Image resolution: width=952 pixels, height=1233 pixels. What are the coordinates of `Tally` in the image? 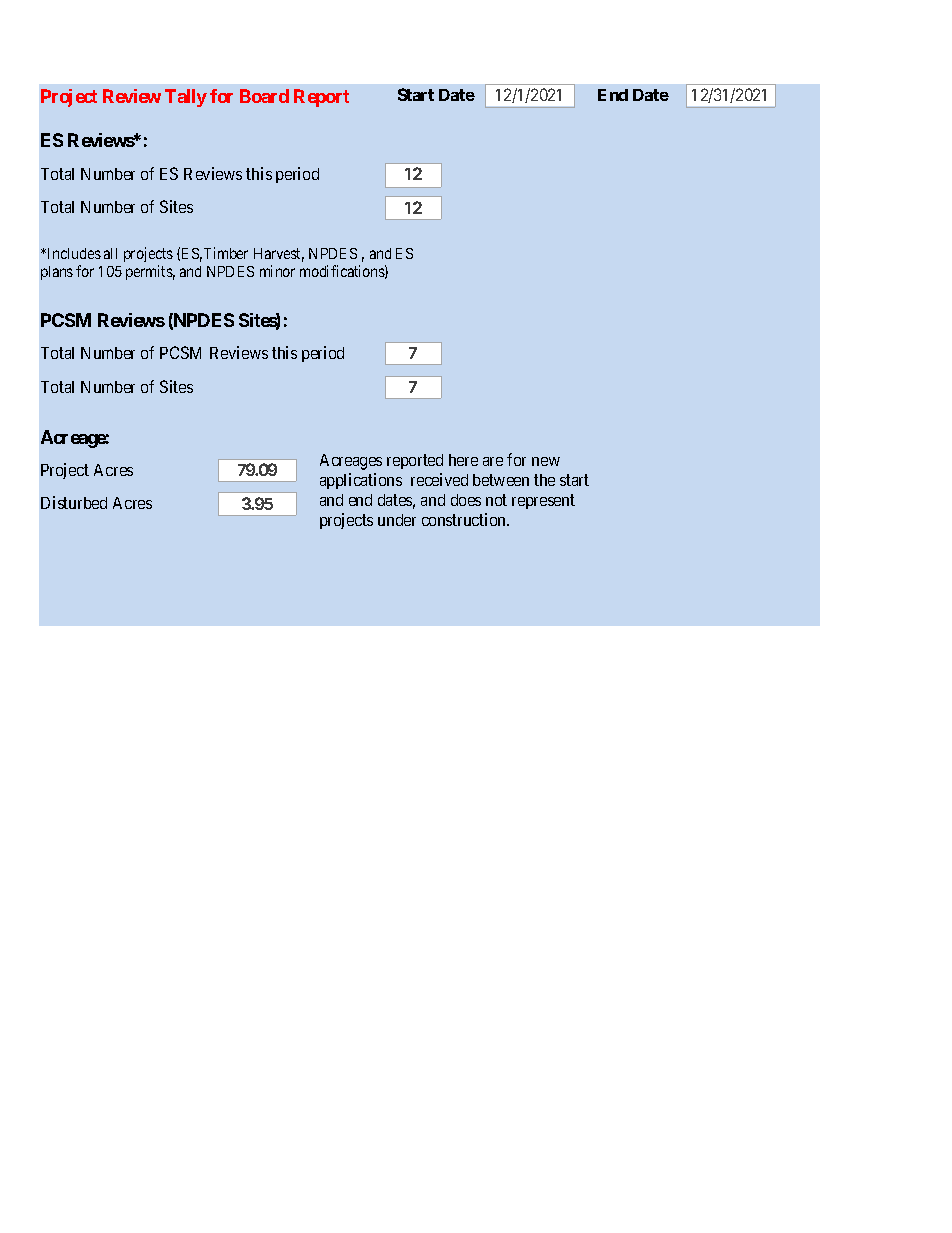 It's located at (186, 98).
